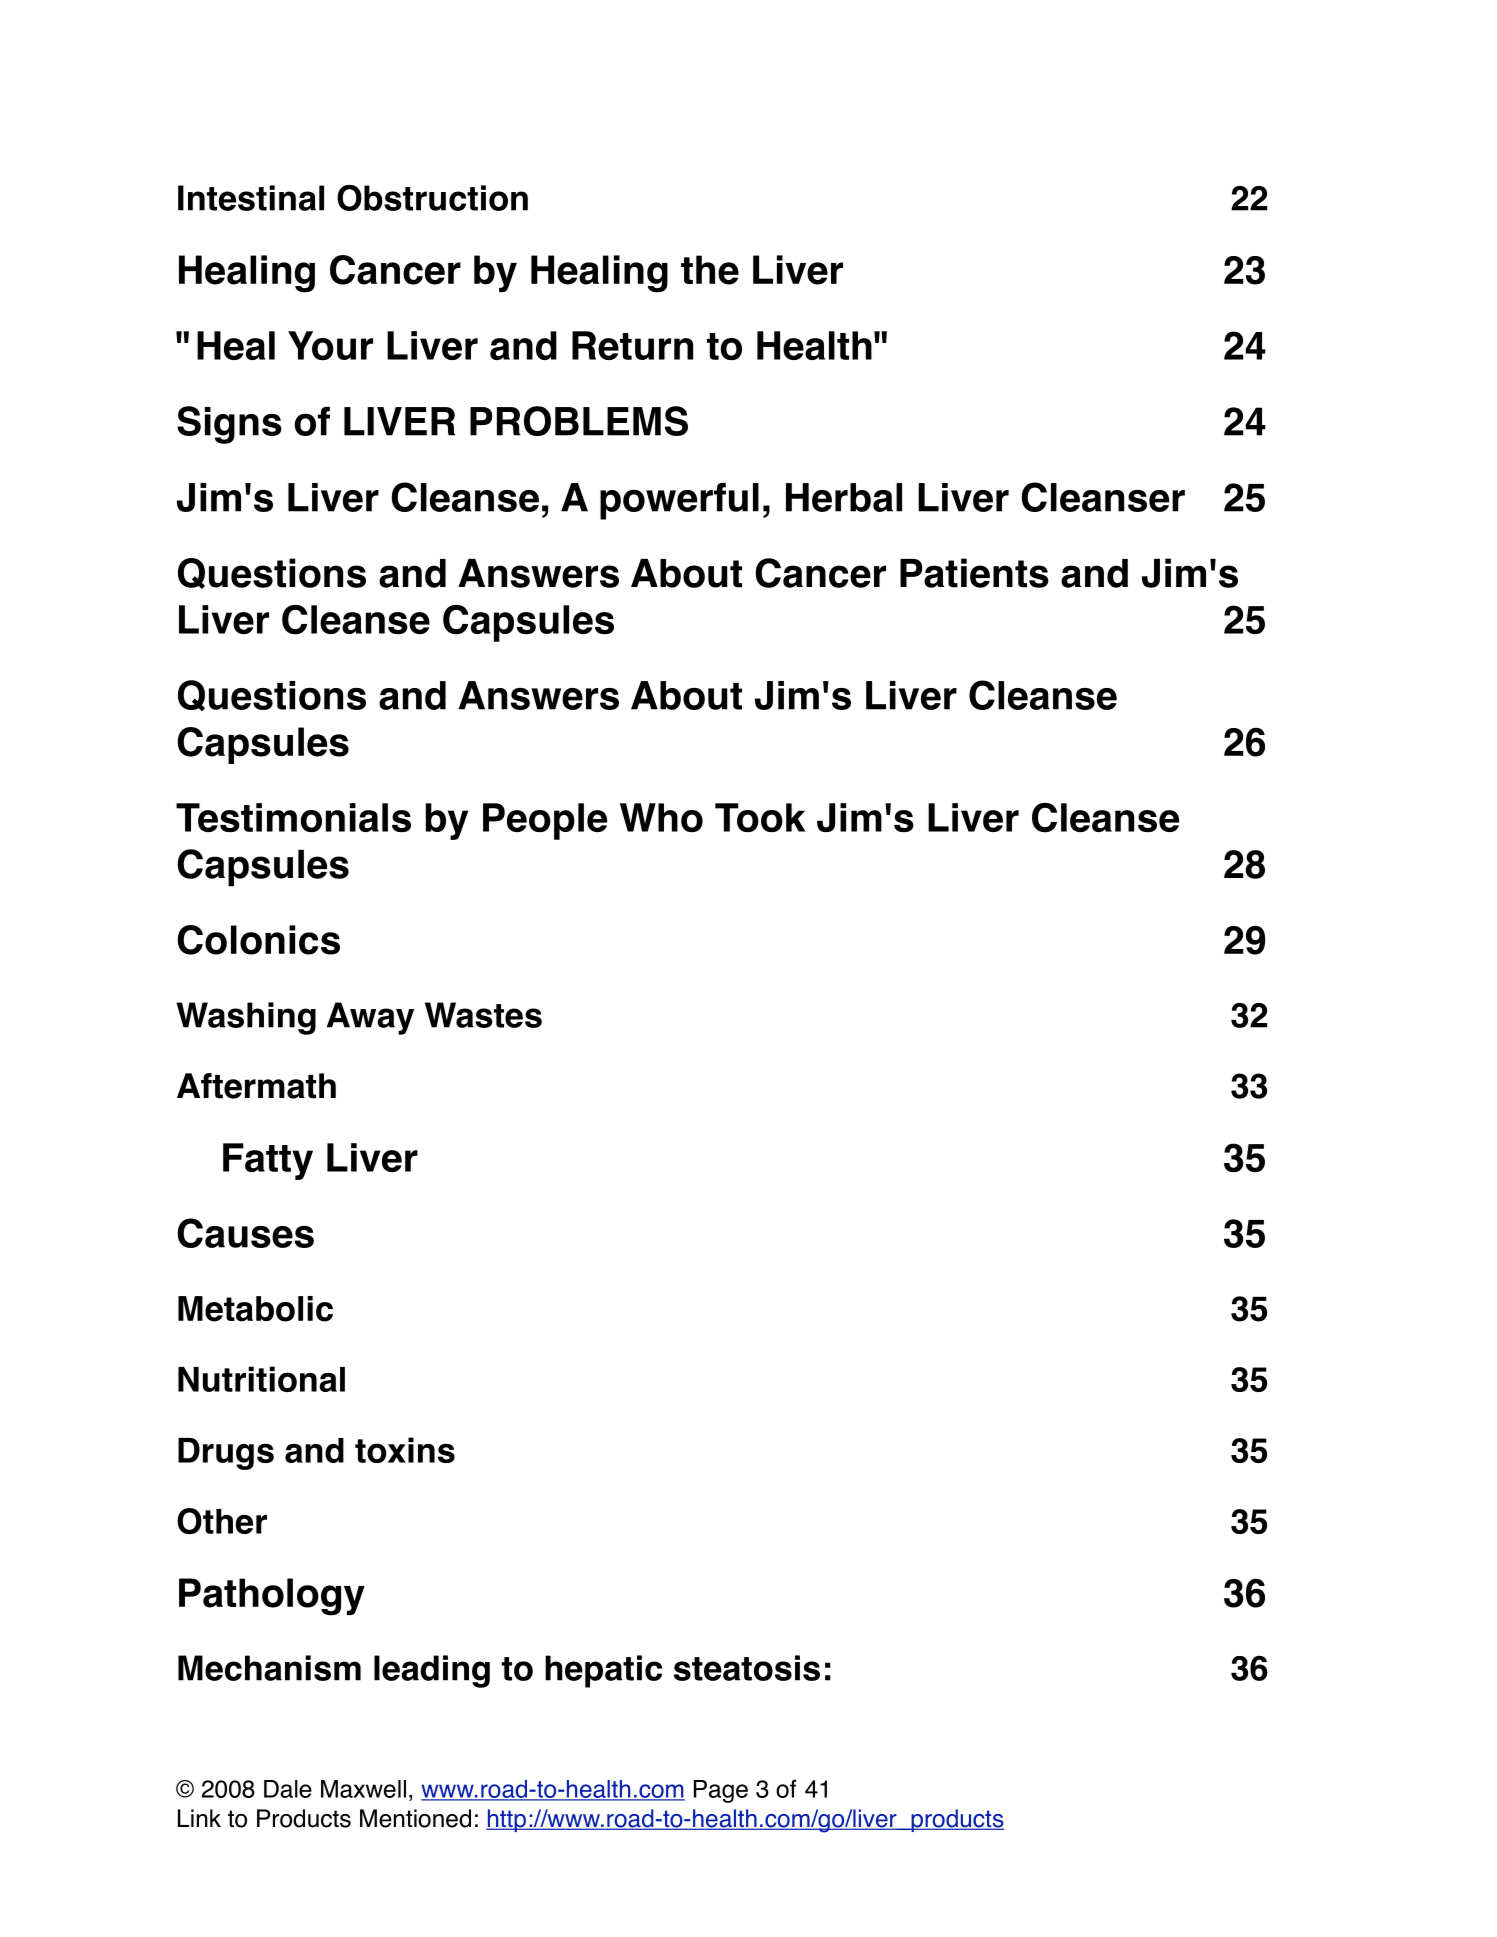 This page has height=1937, width=1497. What do you see at coordinates (603, 1671) in the page?
I see `hepatic` at bounding box center [603, 1671].
